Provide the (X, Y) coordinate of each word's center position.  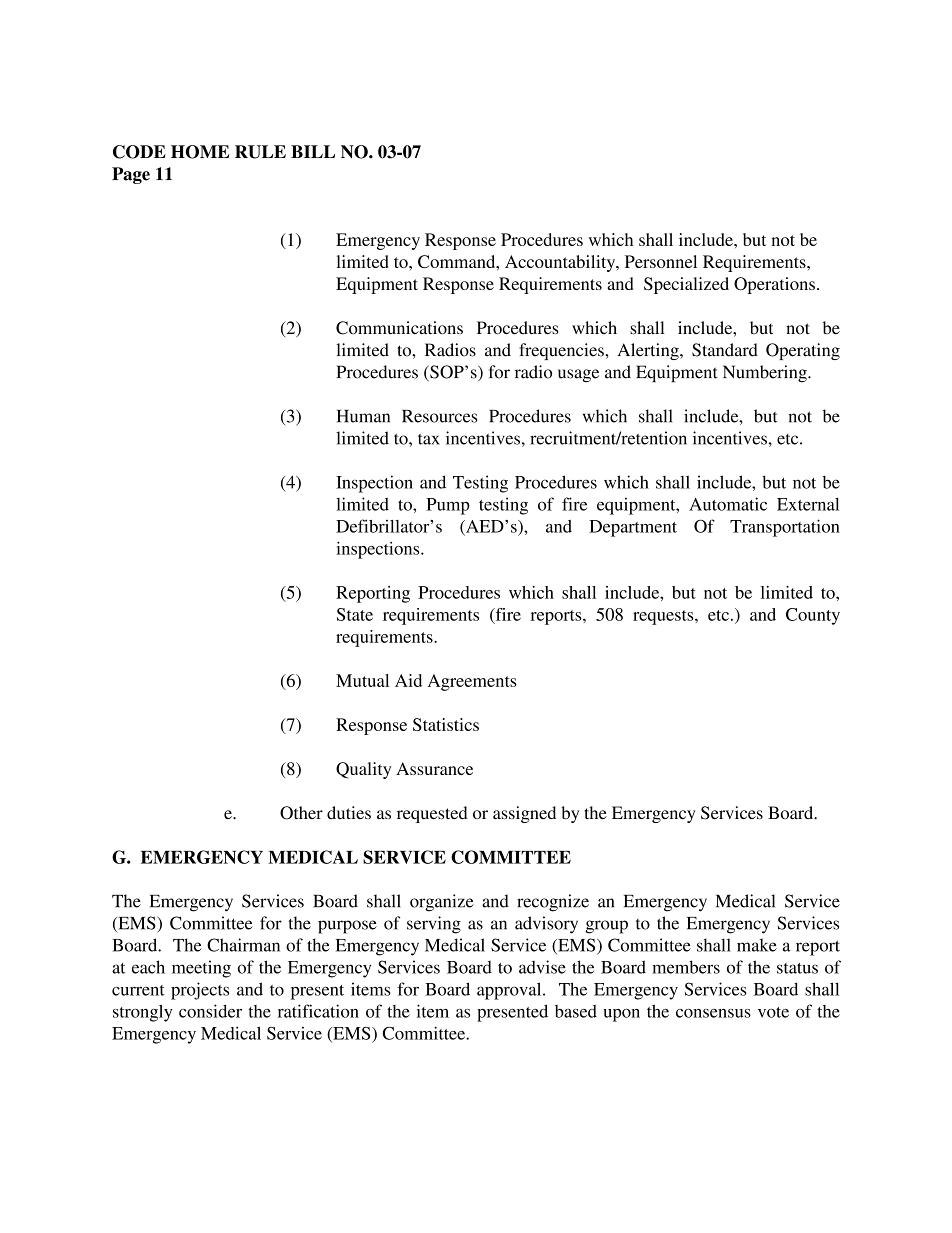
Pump (448, 506)
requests (664, 617)
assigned (524, 814)
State (355, 614)
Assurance (434, 768)
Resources (439, 416)
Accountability (561, 263)
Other (301, 813)
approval (510, 991)
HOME (200, 152)
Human (363, 416)
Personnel (661, 261)
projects (200, 991)
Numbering (766, 373)
